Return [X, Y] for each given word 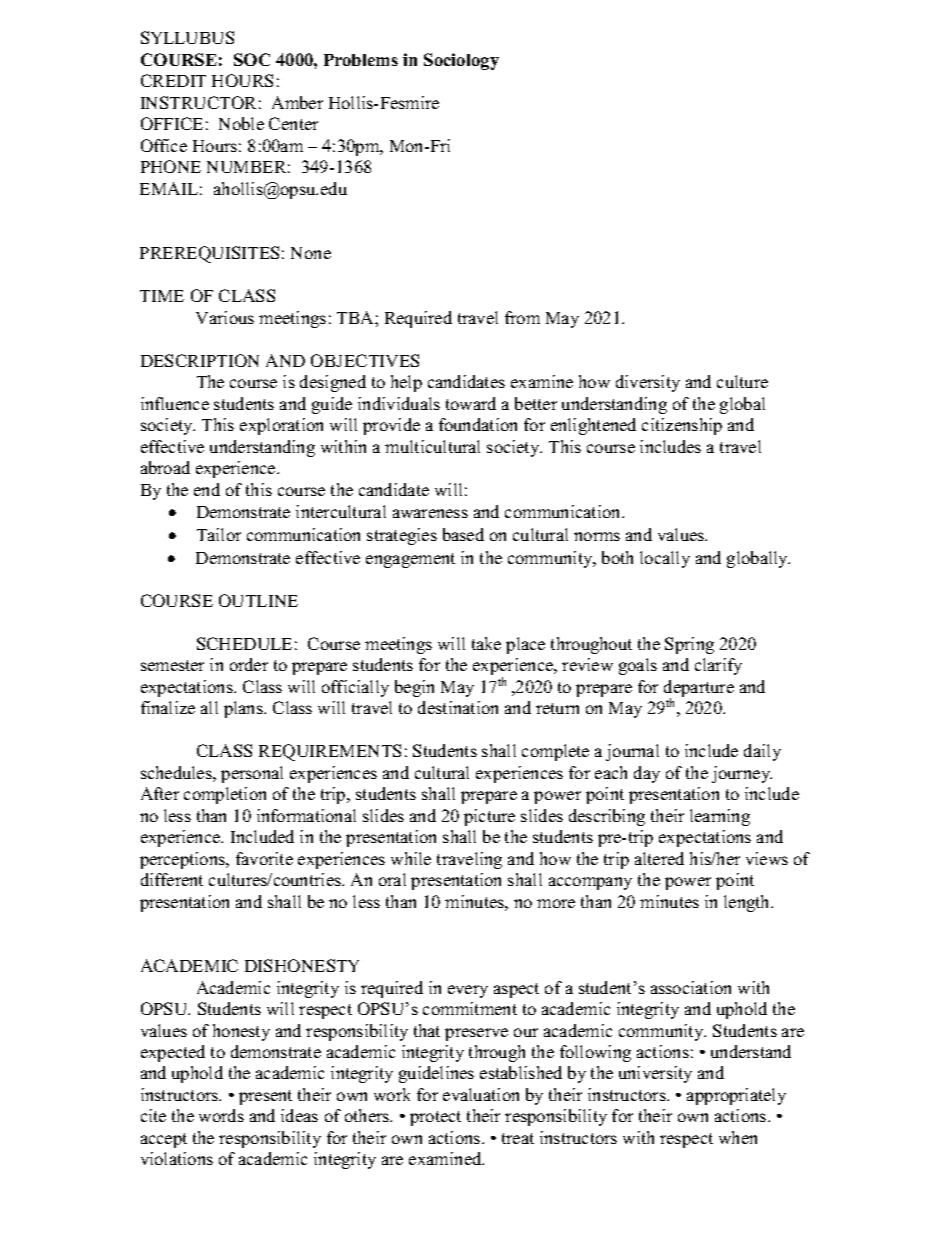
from [522, 317]
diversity [648, 383]
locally [665, 559]
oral [392, 879]
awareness [430, 513]
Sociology [461, 61]
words [221, 1115]
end [207, 489]
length [748, 903]
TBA [356, 317]
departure [699, 690]
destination [458, 707]
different [172, 879]
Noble [241, 123]
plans [244, 709]
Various [225, 317]
